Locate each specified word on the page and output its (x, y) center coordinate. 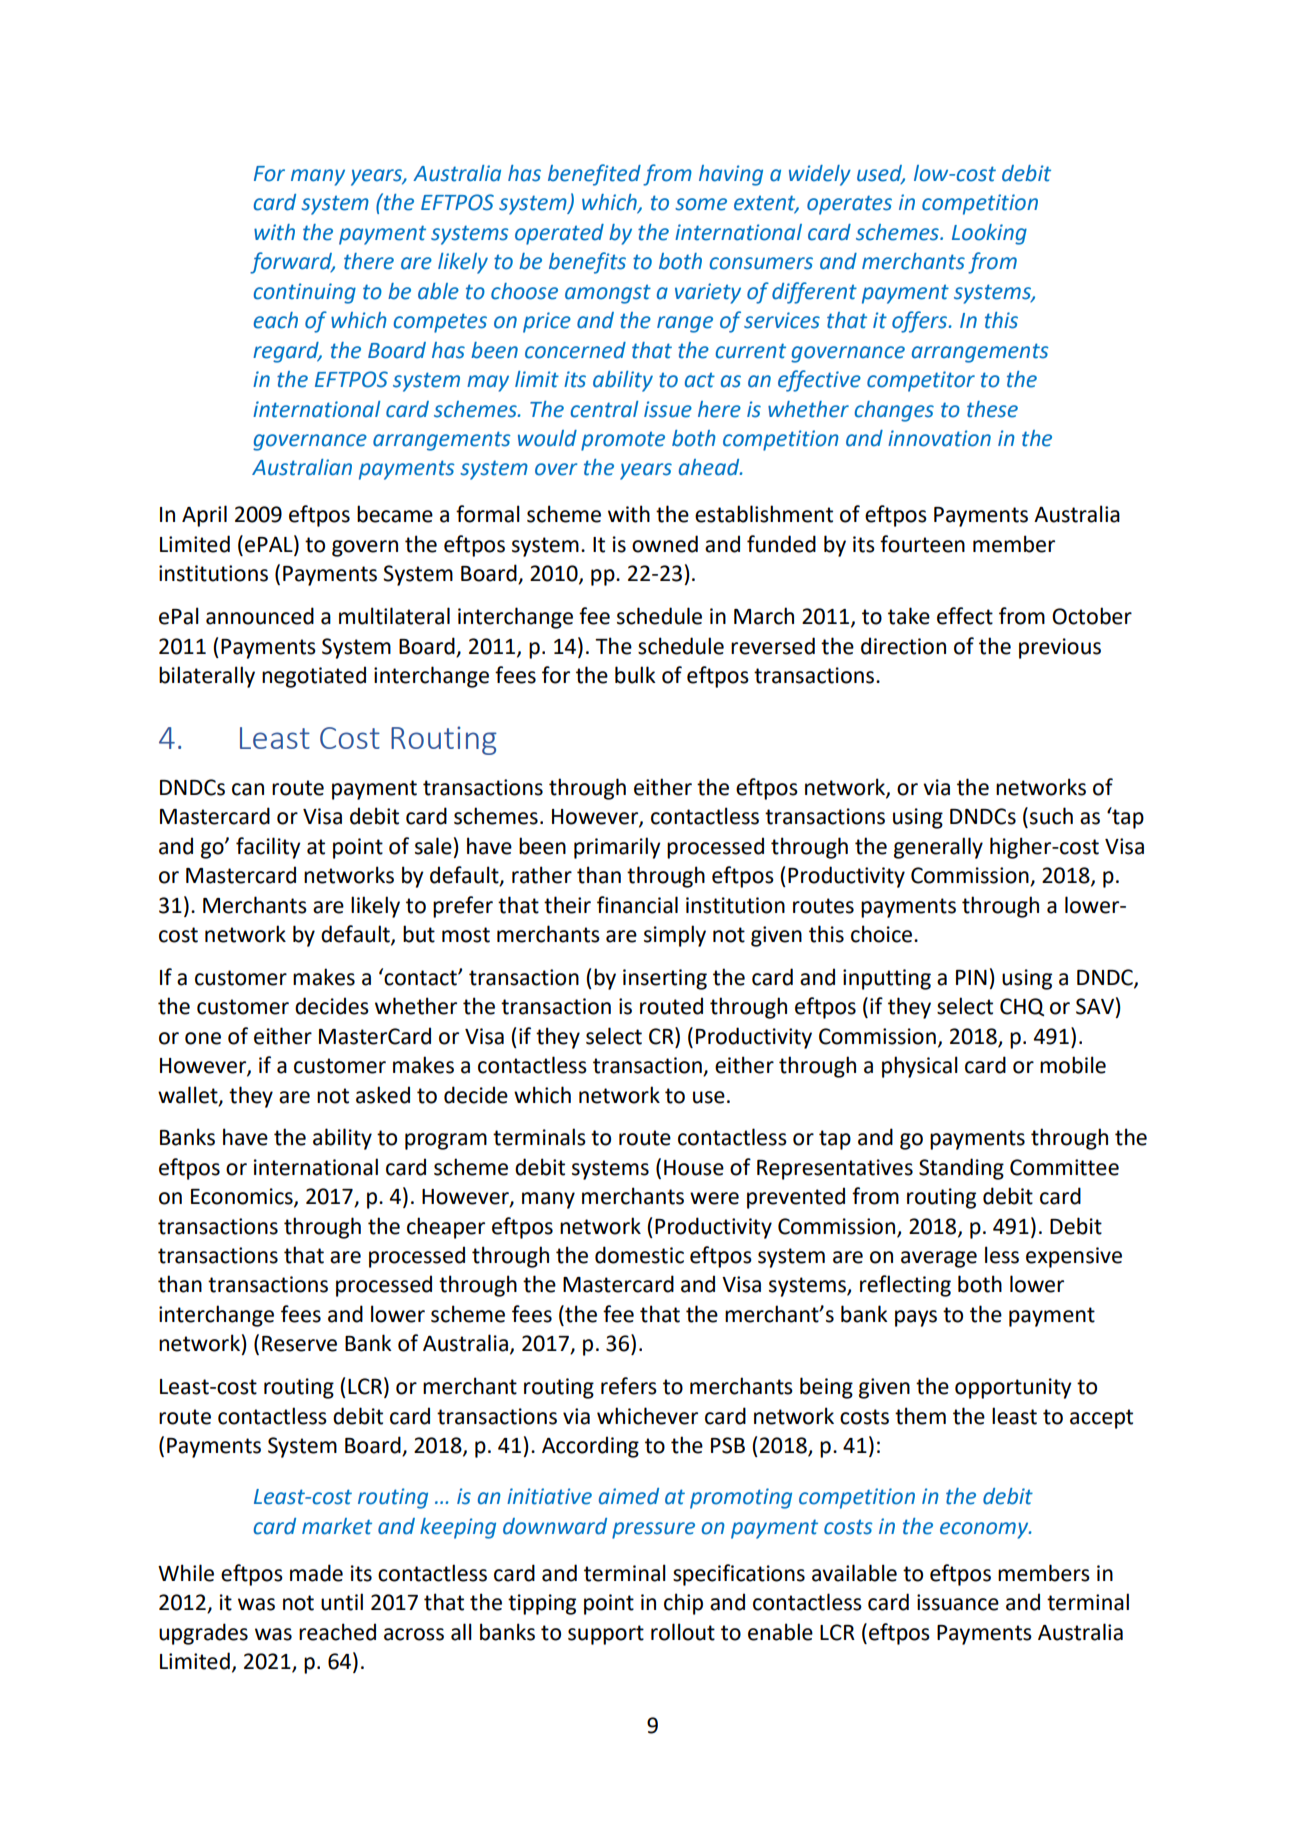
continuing (305, 293)
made (316, 1573)
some (701, 204)
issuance (958, 1602)
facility (268, 848)
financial (637, 905)
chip (683, 1604)
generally (938, 848)
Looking (989, 234)
